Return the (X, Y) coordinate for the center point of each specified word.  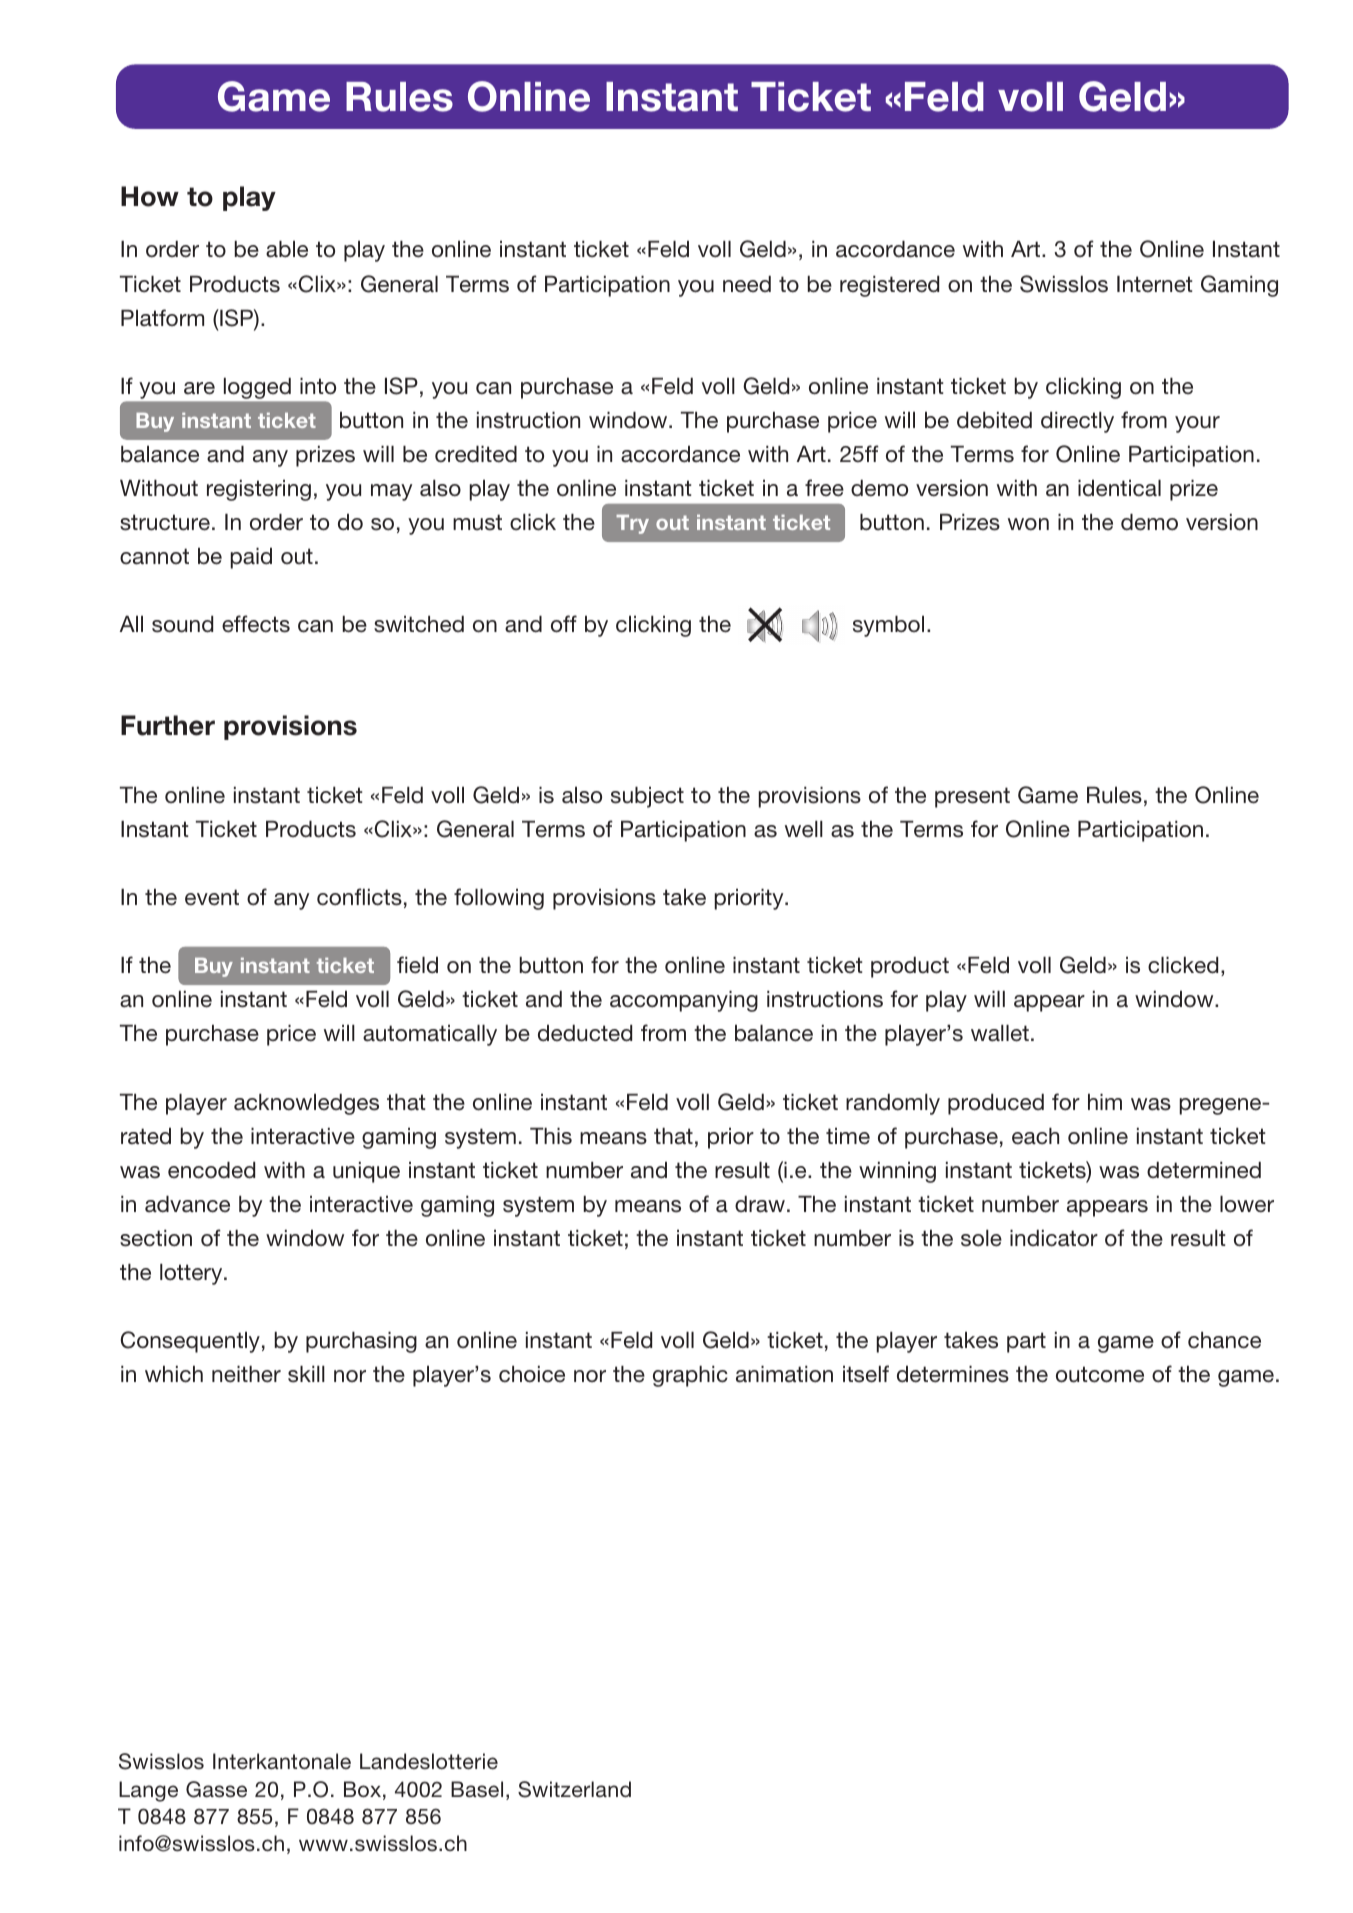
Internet (1155, 284)
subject (647, 797)
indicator (1054, 1238)
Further (168, 725)
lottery (192, 1274)
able (287, 249)
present (972, 797)
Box (362, 1789)
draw (760, 1204)
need (747, 284)
